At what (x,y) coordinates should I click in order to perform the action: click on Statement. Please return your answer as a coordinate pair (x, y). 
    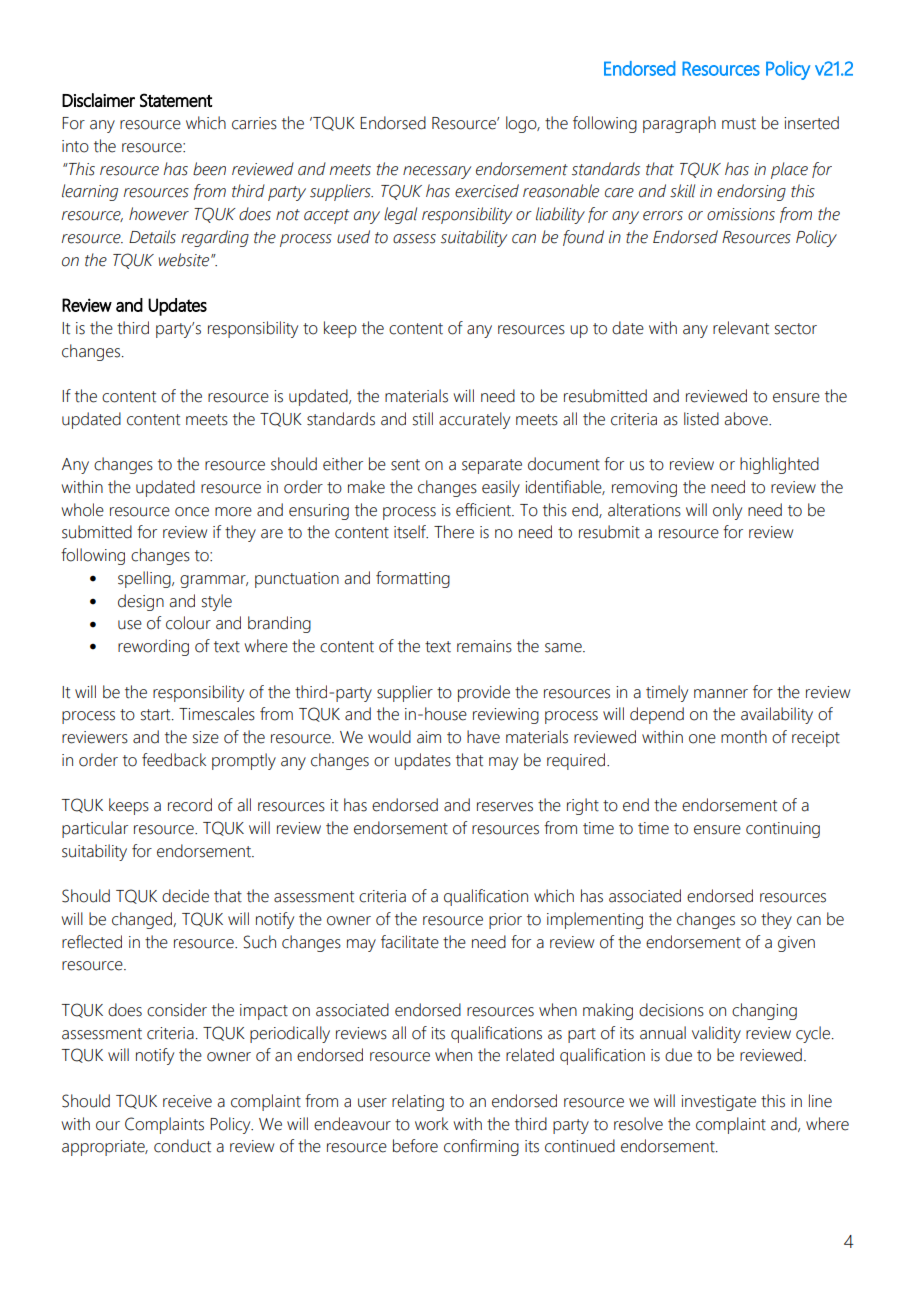
    Looking at the image, I should click on (176, 100).
